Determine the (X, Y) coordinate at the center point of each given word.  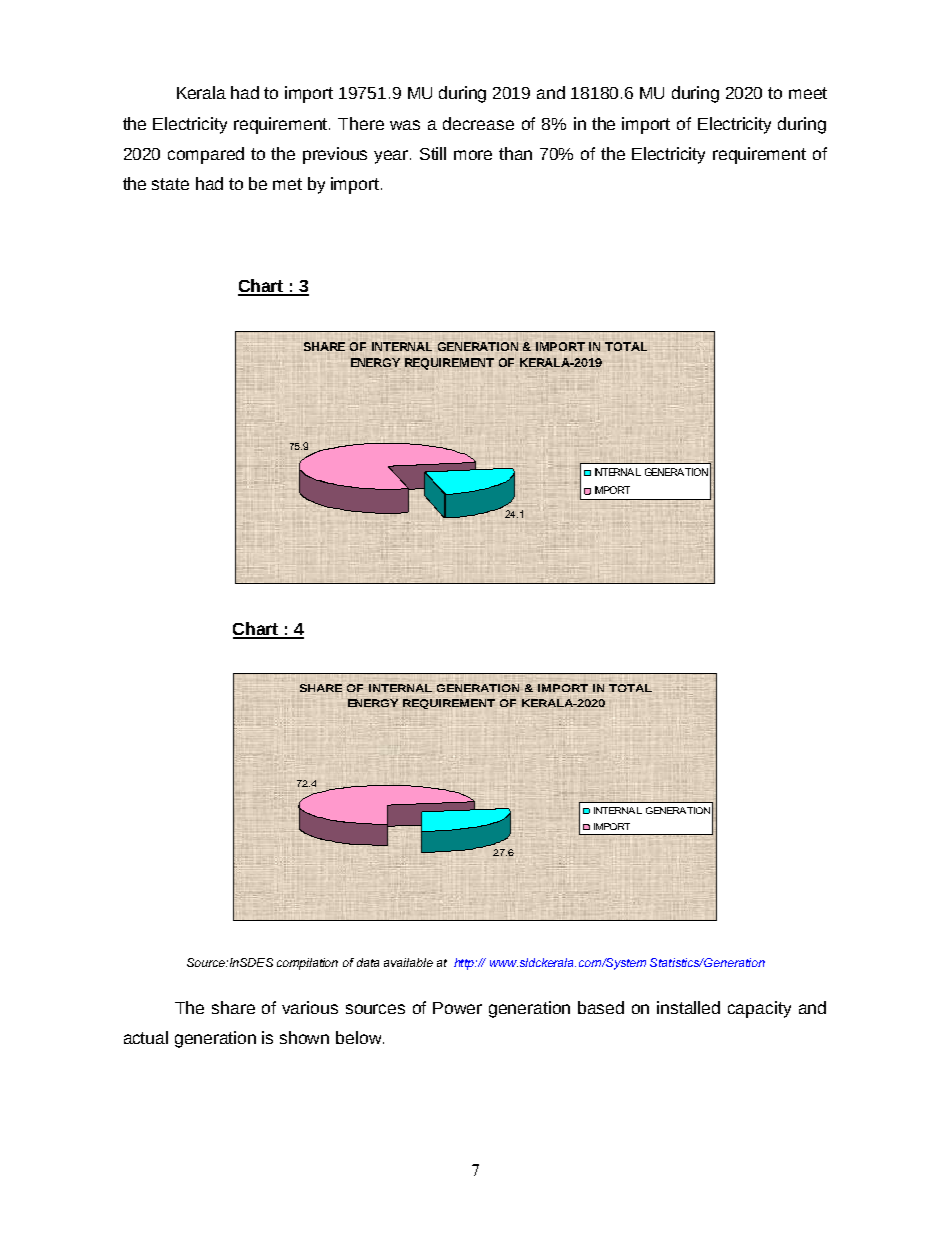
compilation (307, 964)
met (287, 184)
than (515, 153)
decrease (478, 123)
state (170, 184)
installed (688, 1007)
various (310, 1007)
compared (206, 155)
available (408, 962)
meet (808, 93)
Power (457, 1008)
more (473, 155)
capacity (759, 1009)
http (465, 964)
